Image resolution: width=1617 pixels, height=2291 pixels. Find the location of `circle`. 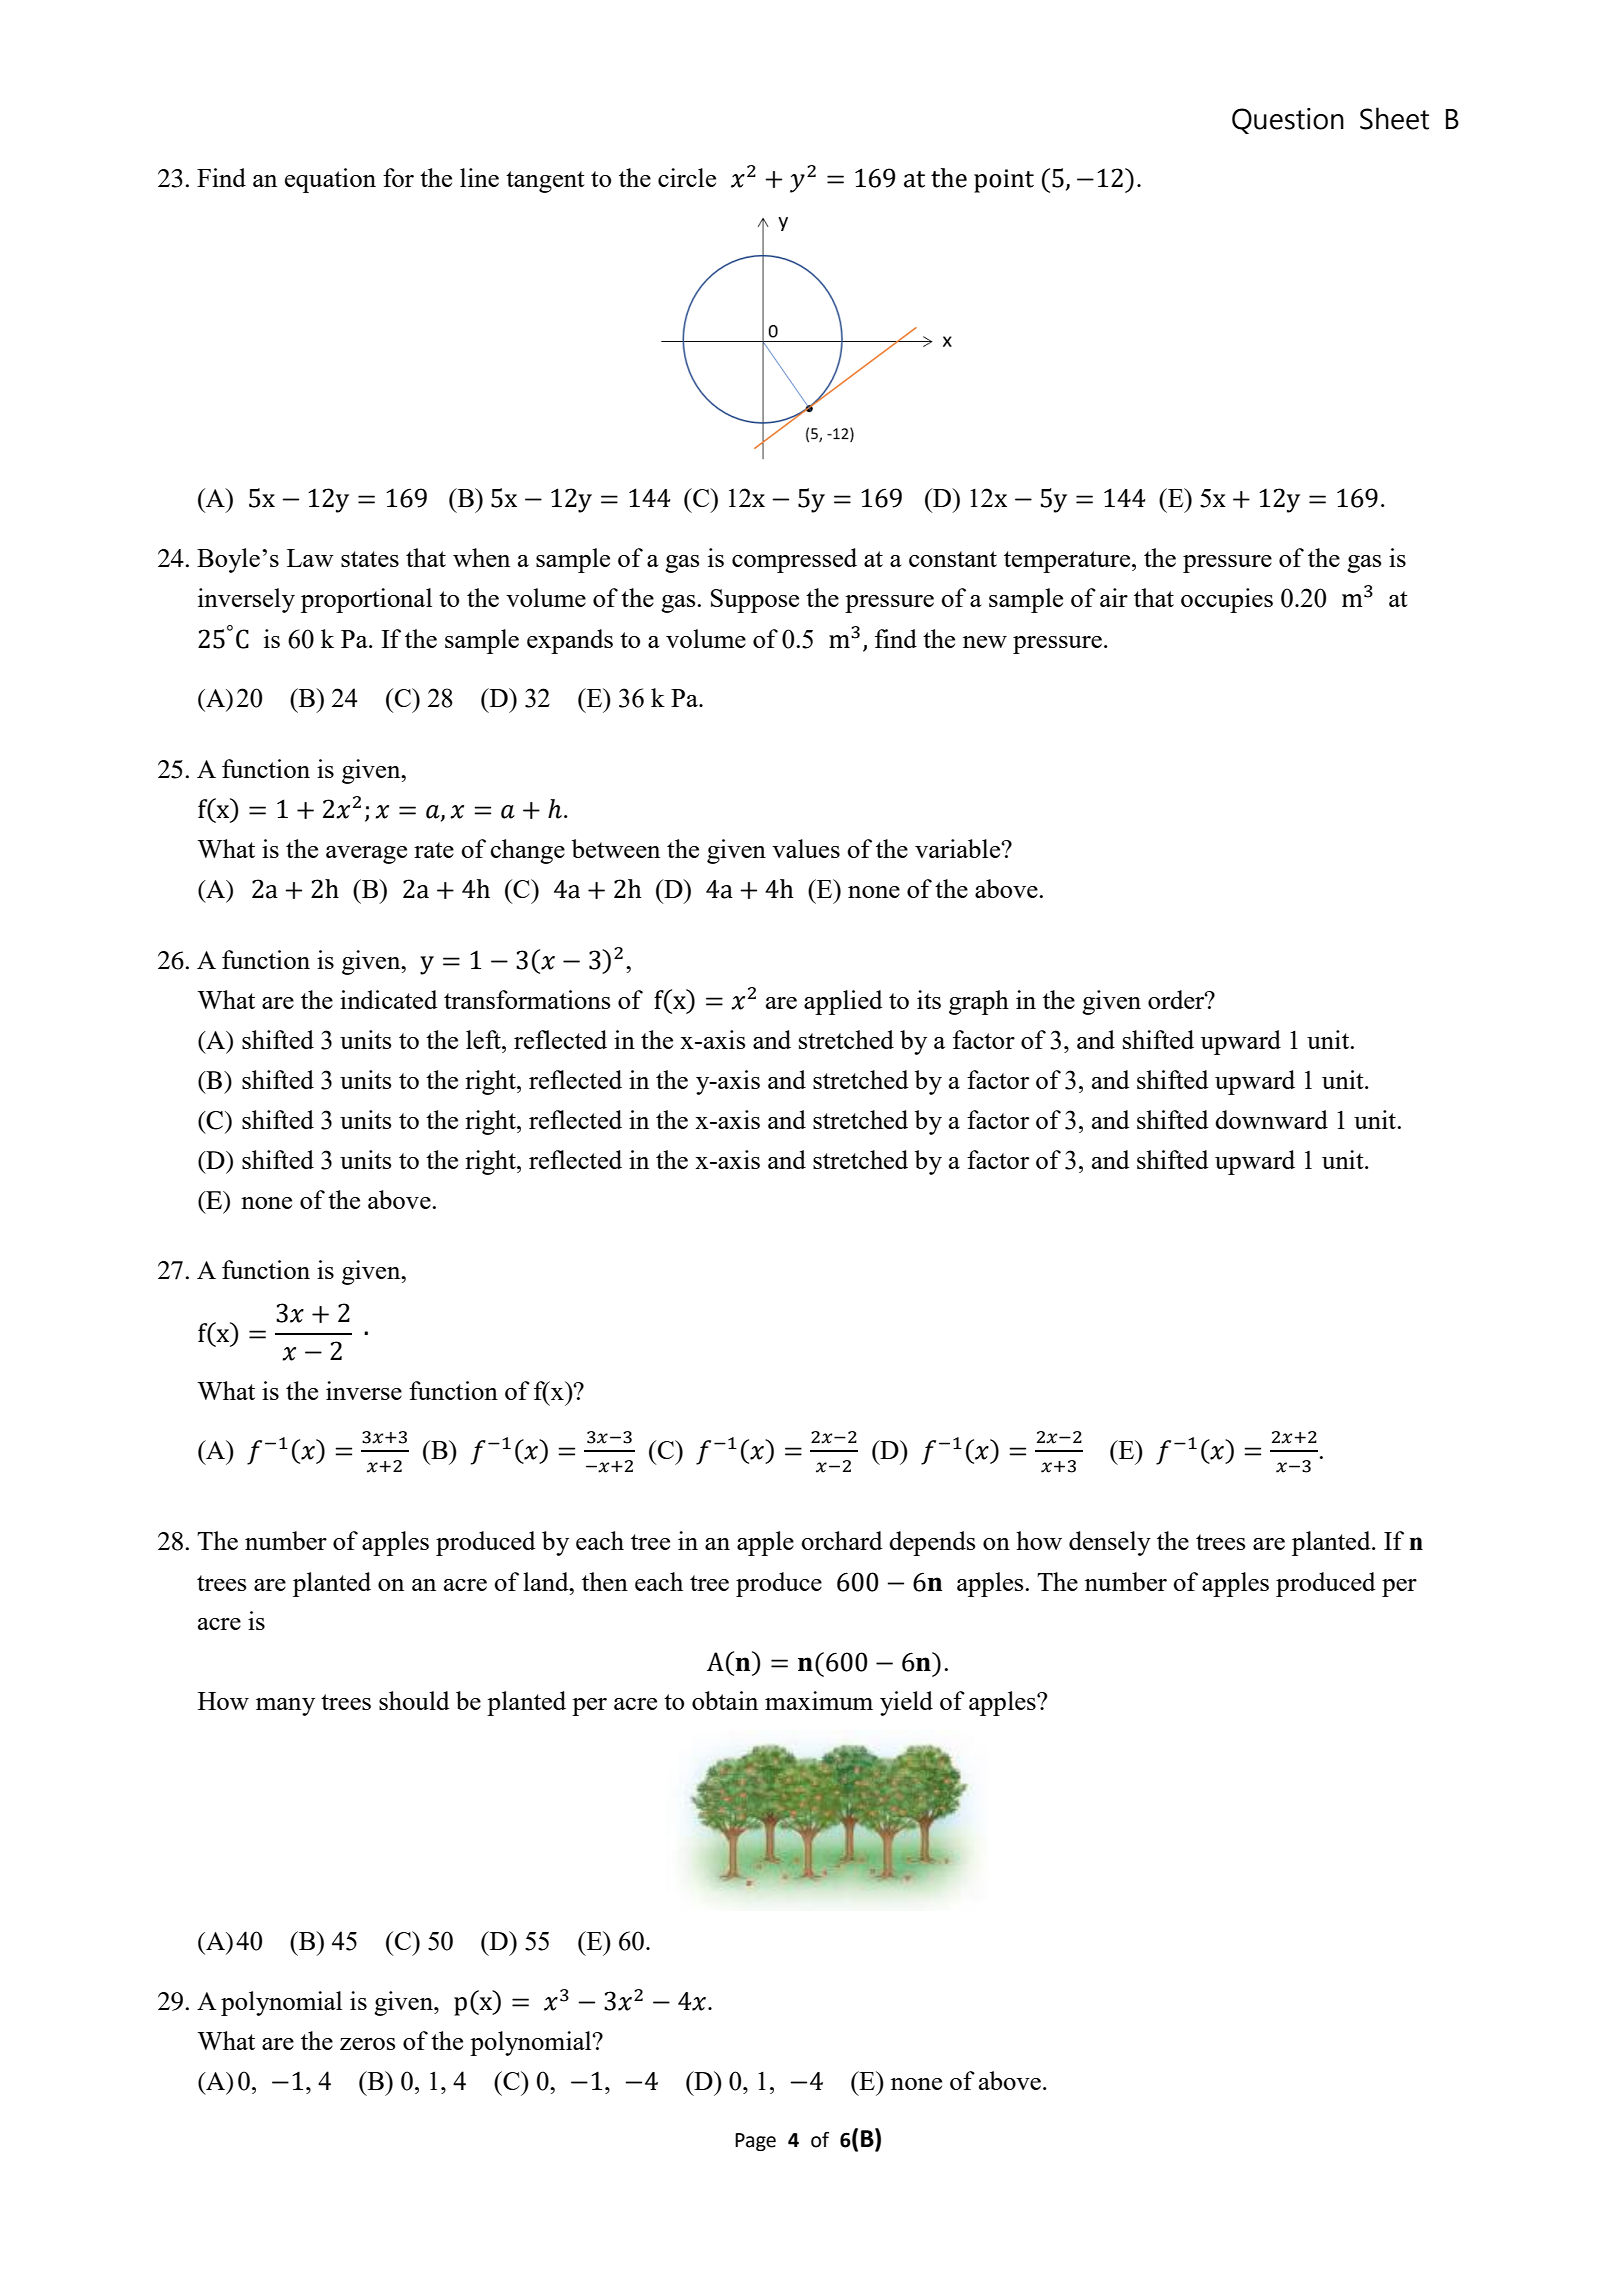

circle is located at coordinates (687, 177).
